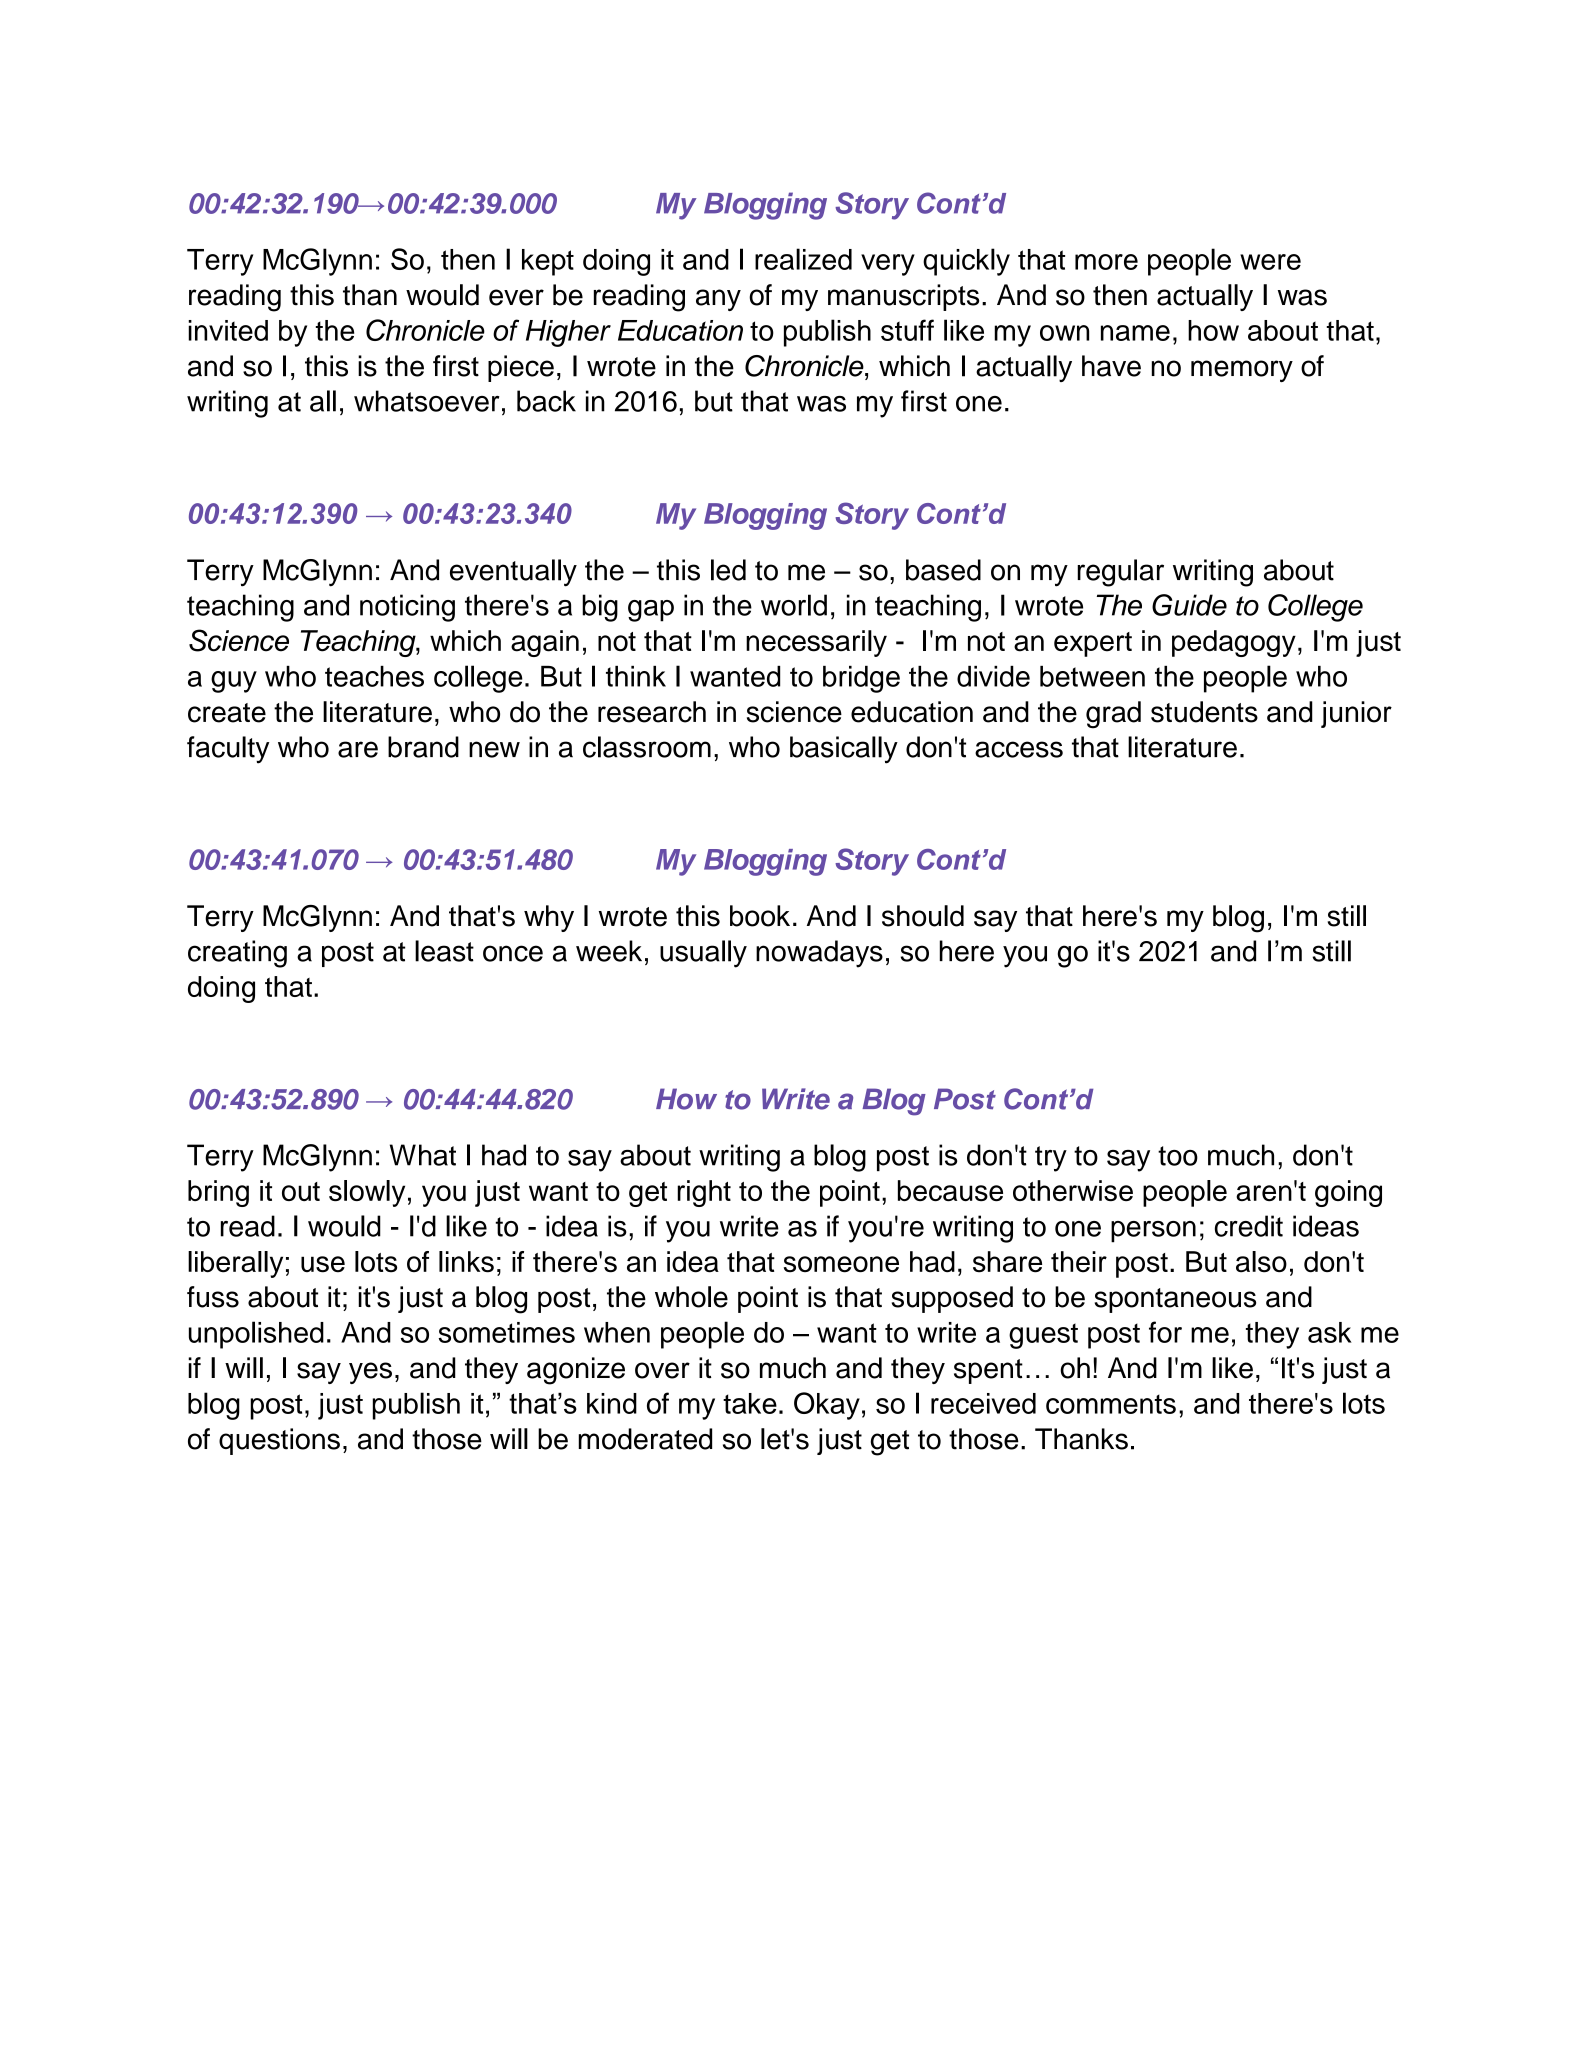 This screenshot has width=1588, height=2056. Describe the element at coordinates (1234, 643) in the screenshot. I see `pedagogy` at that location.
